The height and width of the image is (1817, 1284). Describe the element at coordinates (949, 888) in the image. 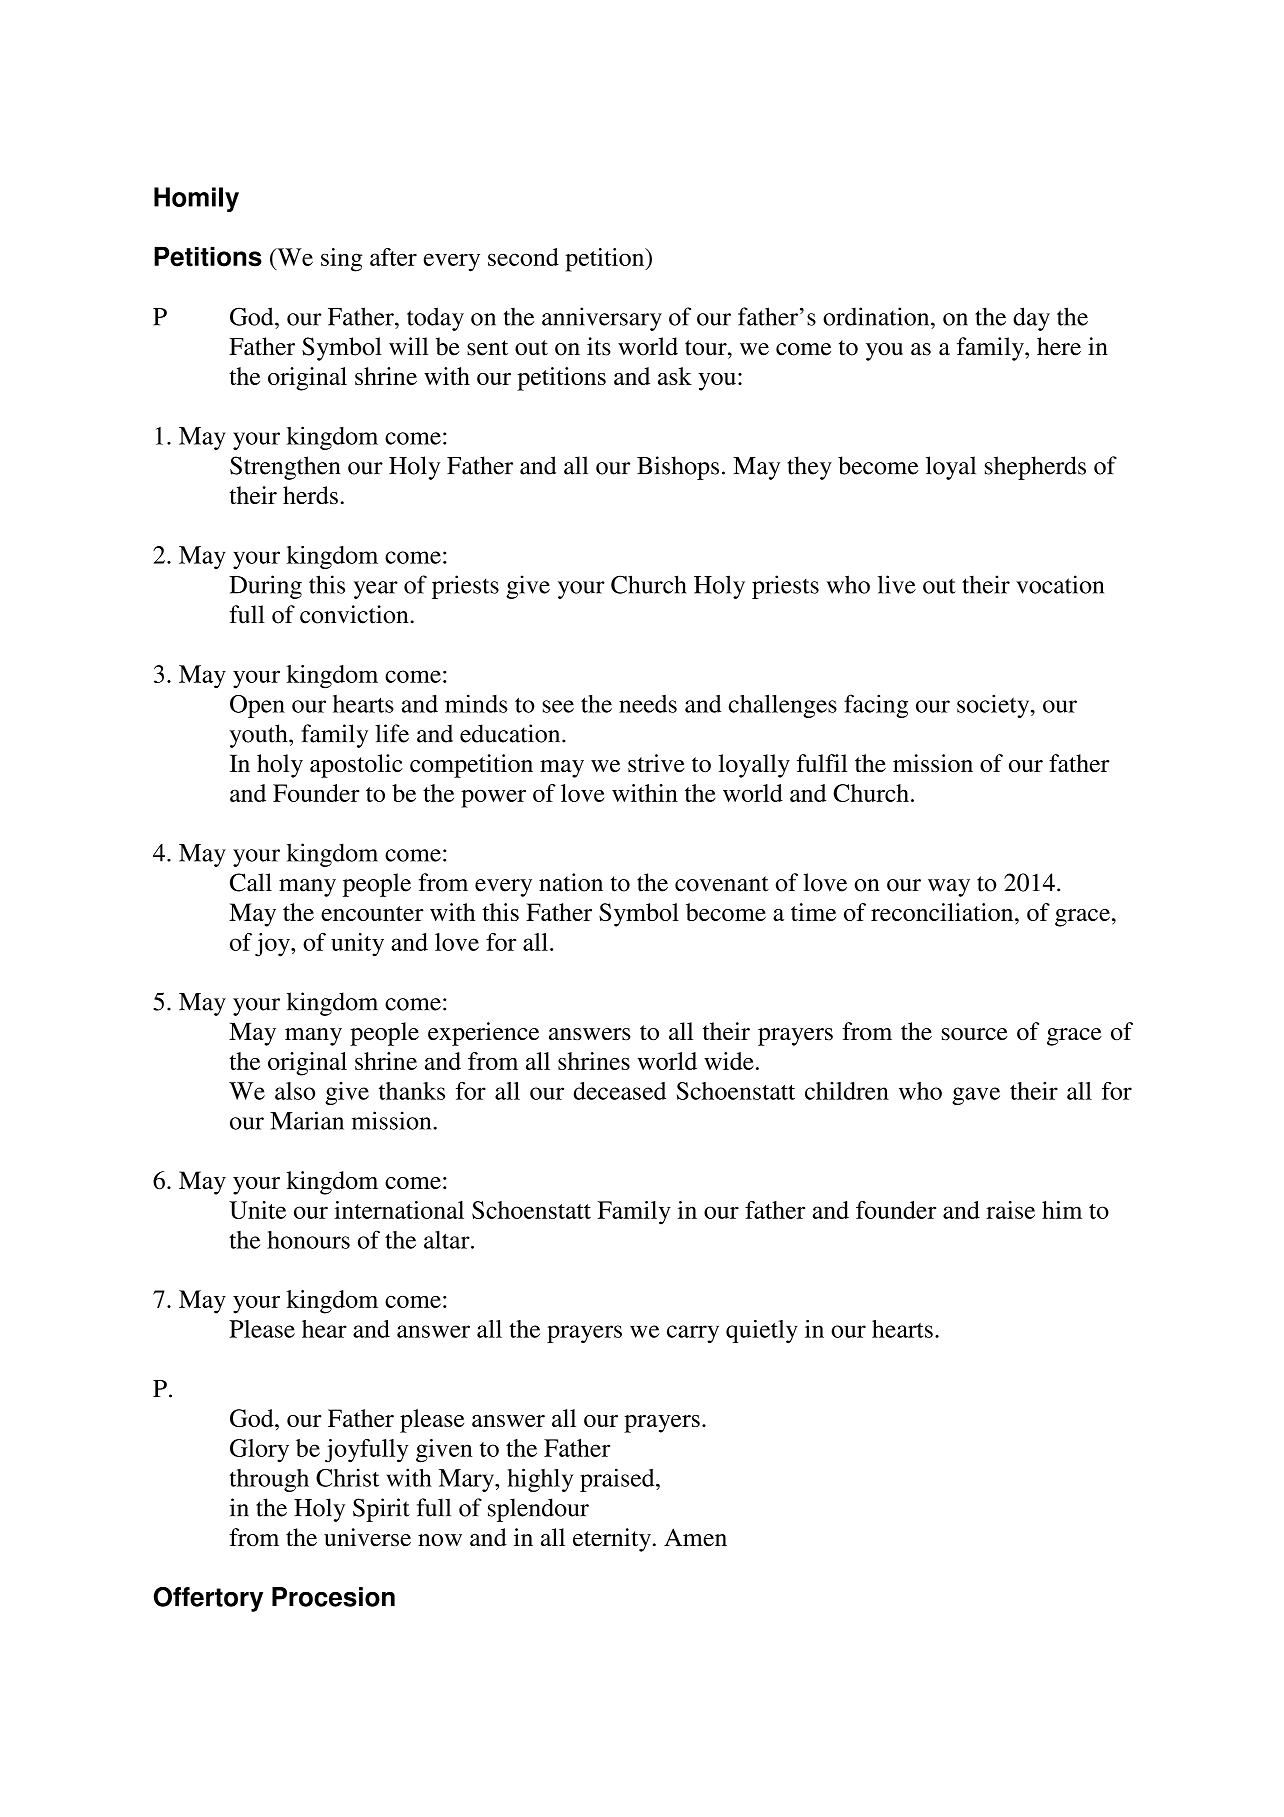

I see `way` at that location.
